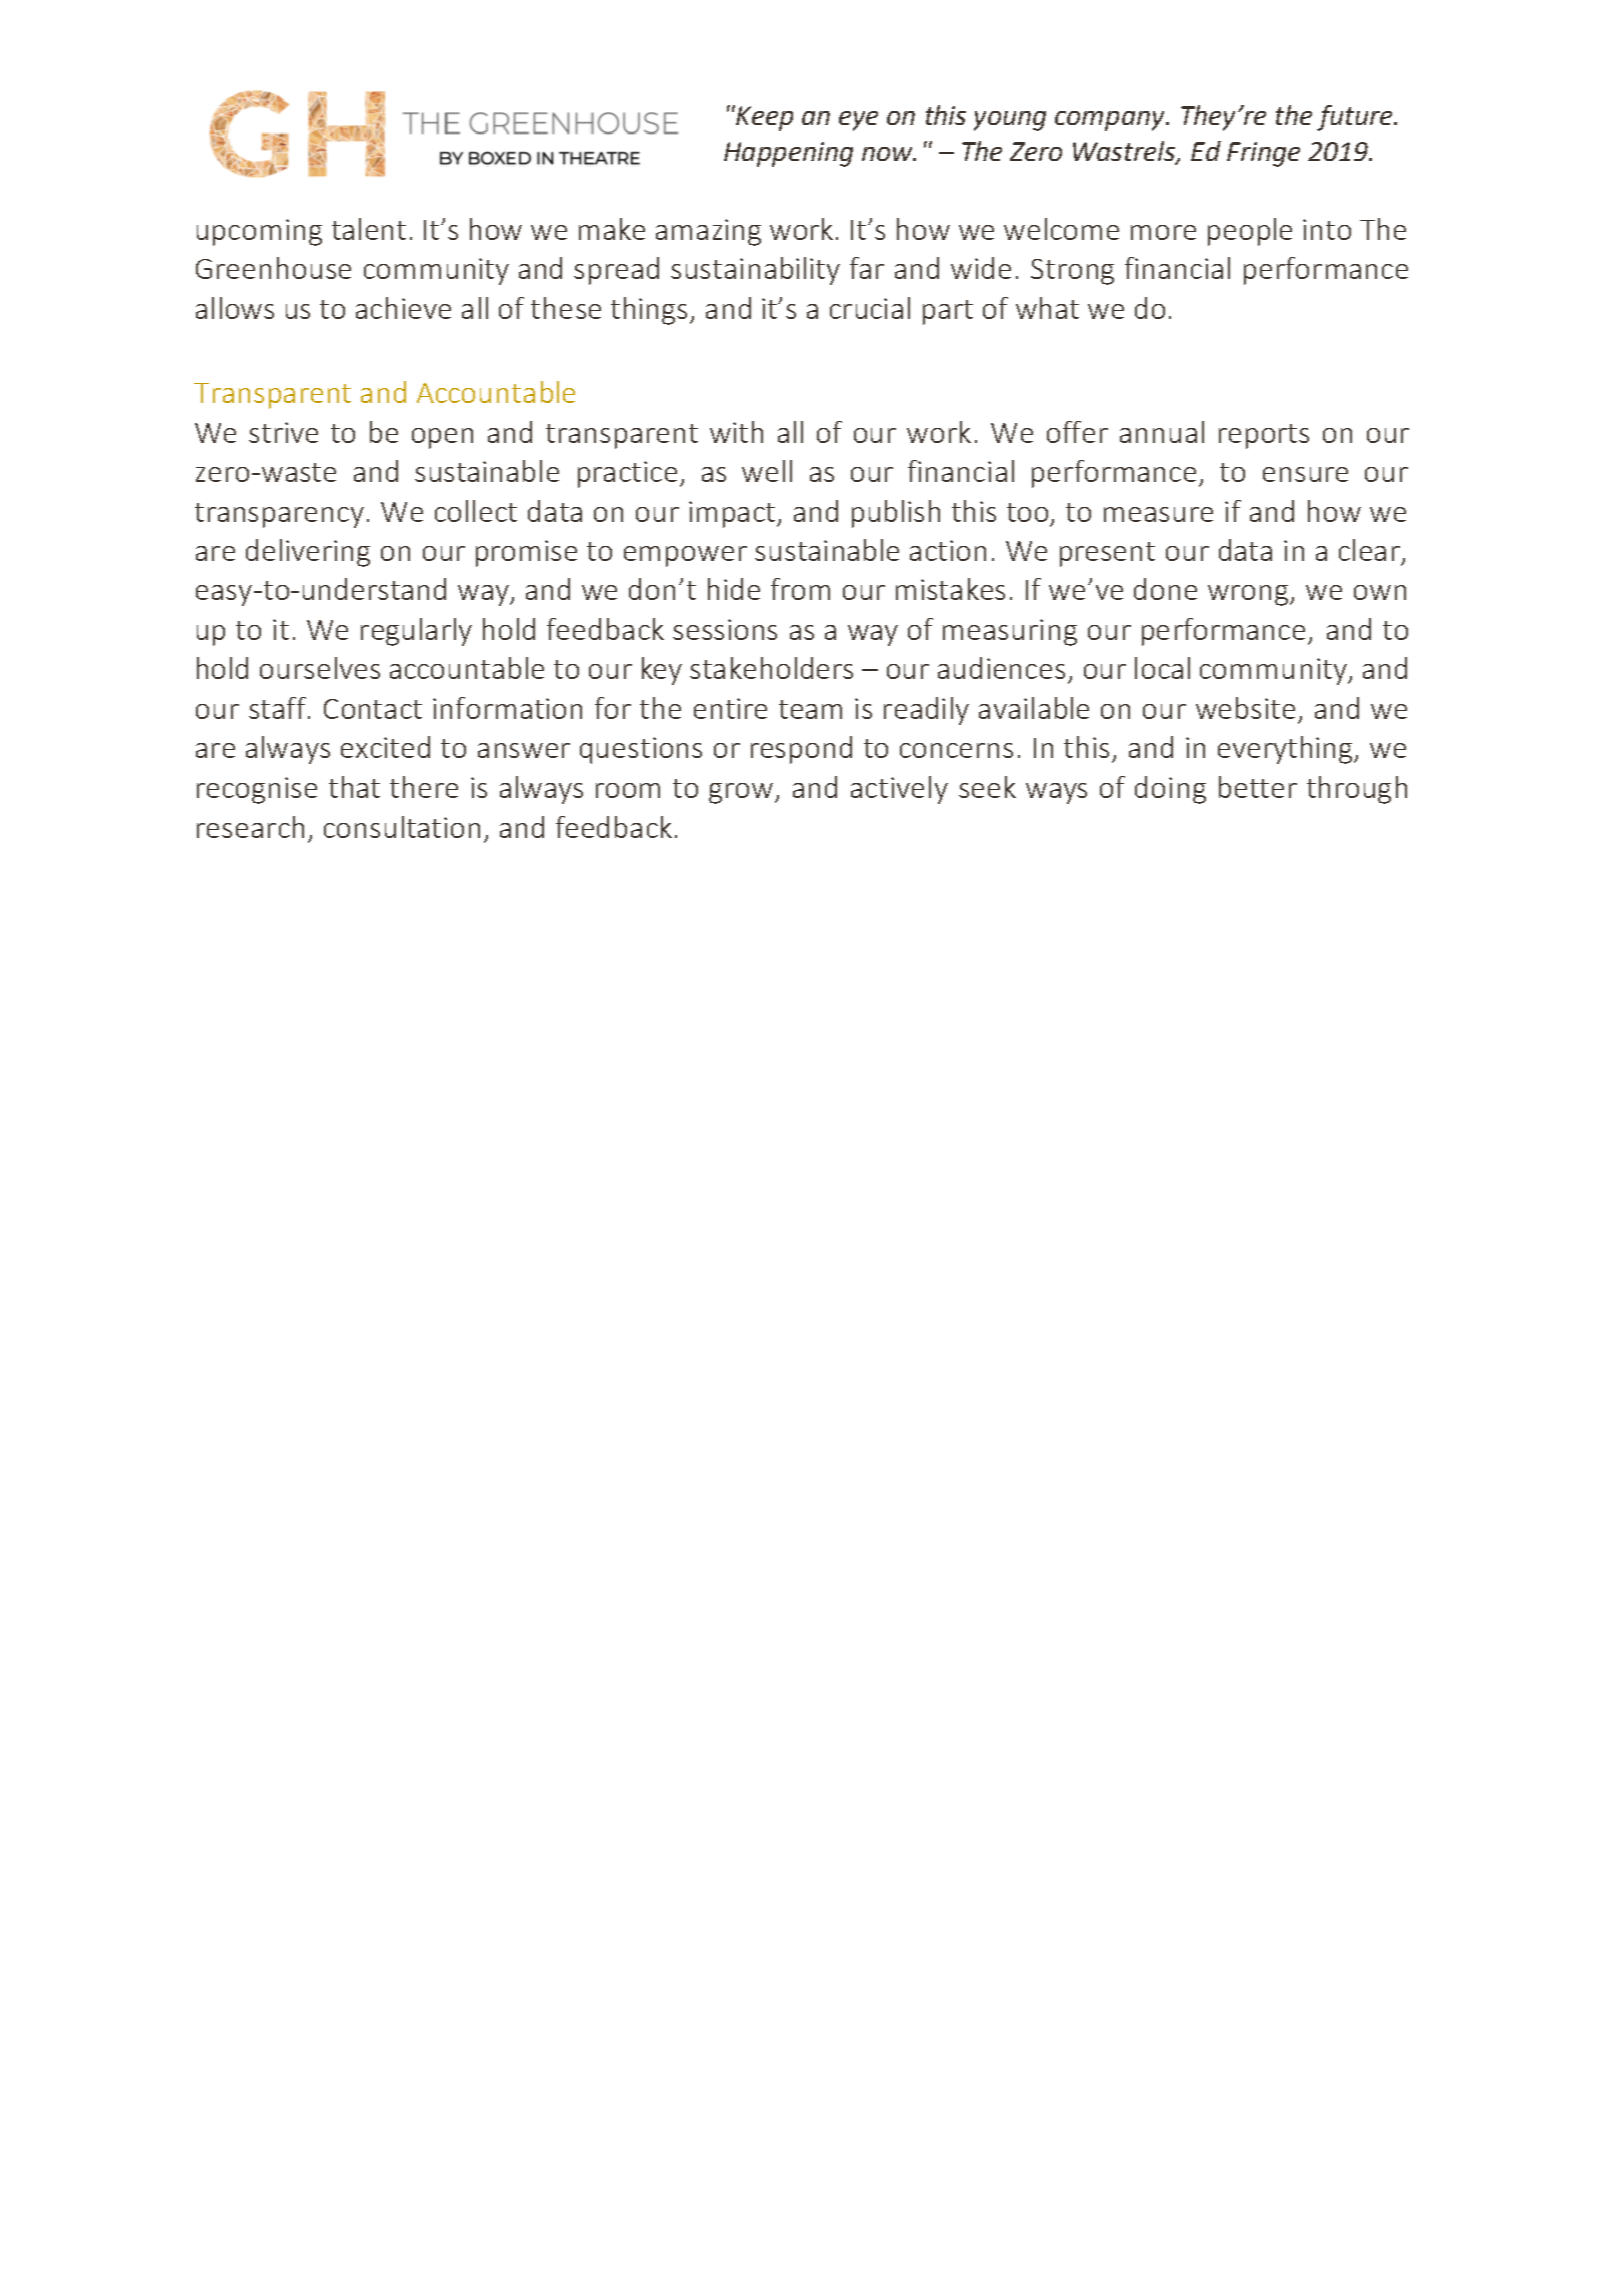  I want to click on crucial, so click(870, 308).
